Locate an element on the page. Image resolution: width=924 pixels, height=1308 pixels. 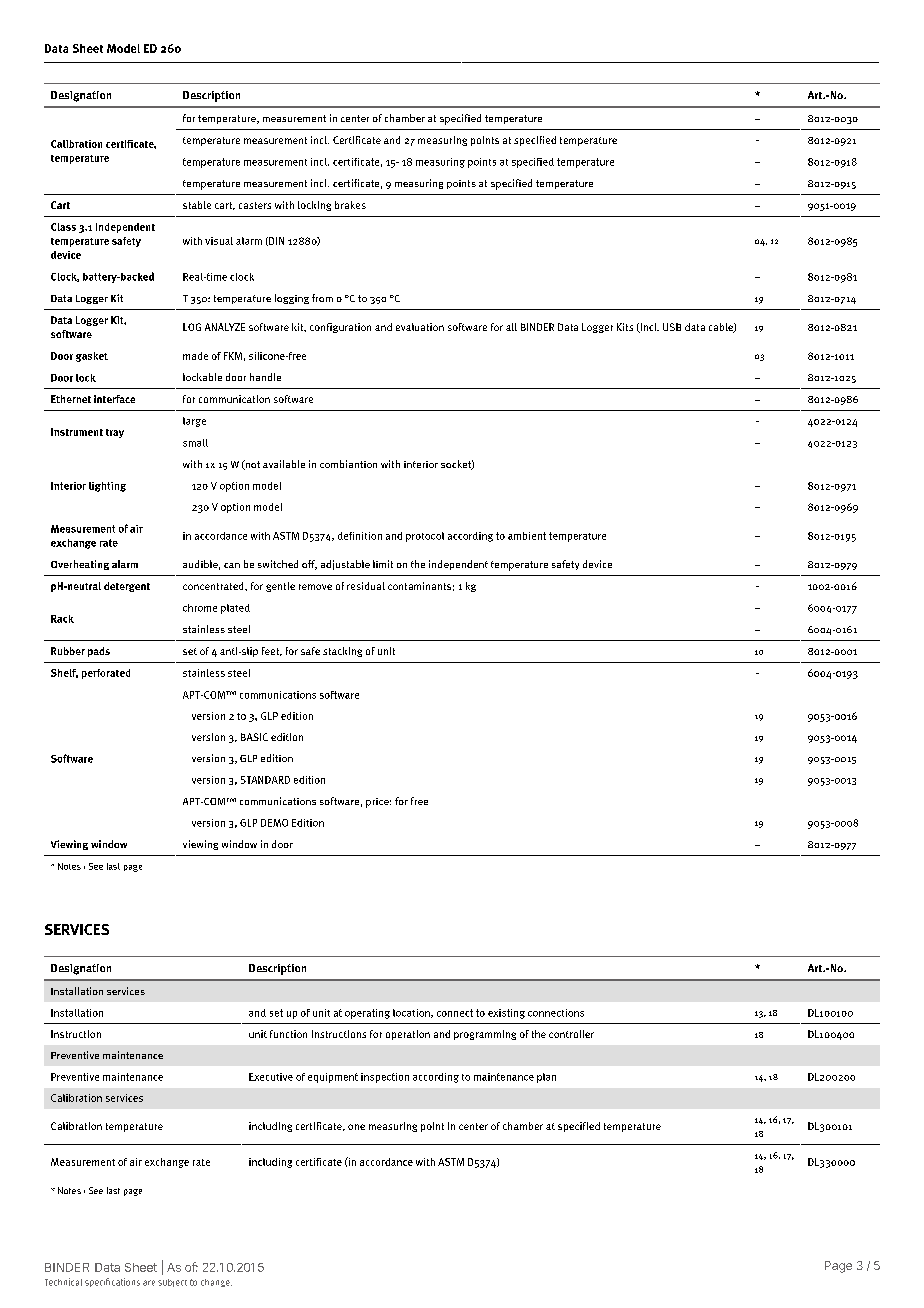
available is located at coordinates (284, 464).
